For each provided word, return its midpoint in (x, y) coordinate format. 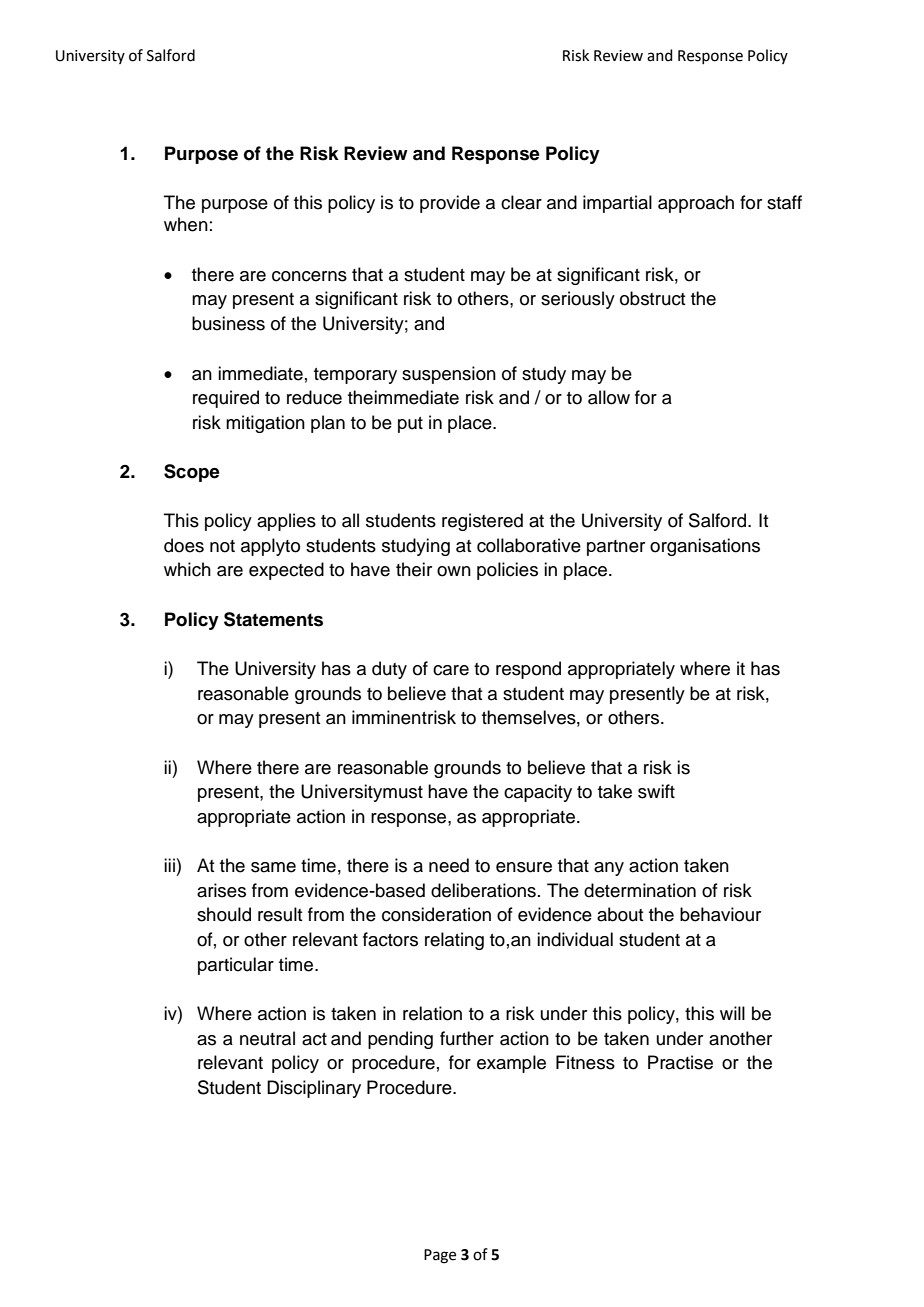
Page (440, 1256)
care (451, 670)
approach (696, 204)
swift (656, 791)
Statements (273, 619)
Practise (680, 1062)
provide (450, 204)
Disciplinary (314, 1089)
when (186, 224)
